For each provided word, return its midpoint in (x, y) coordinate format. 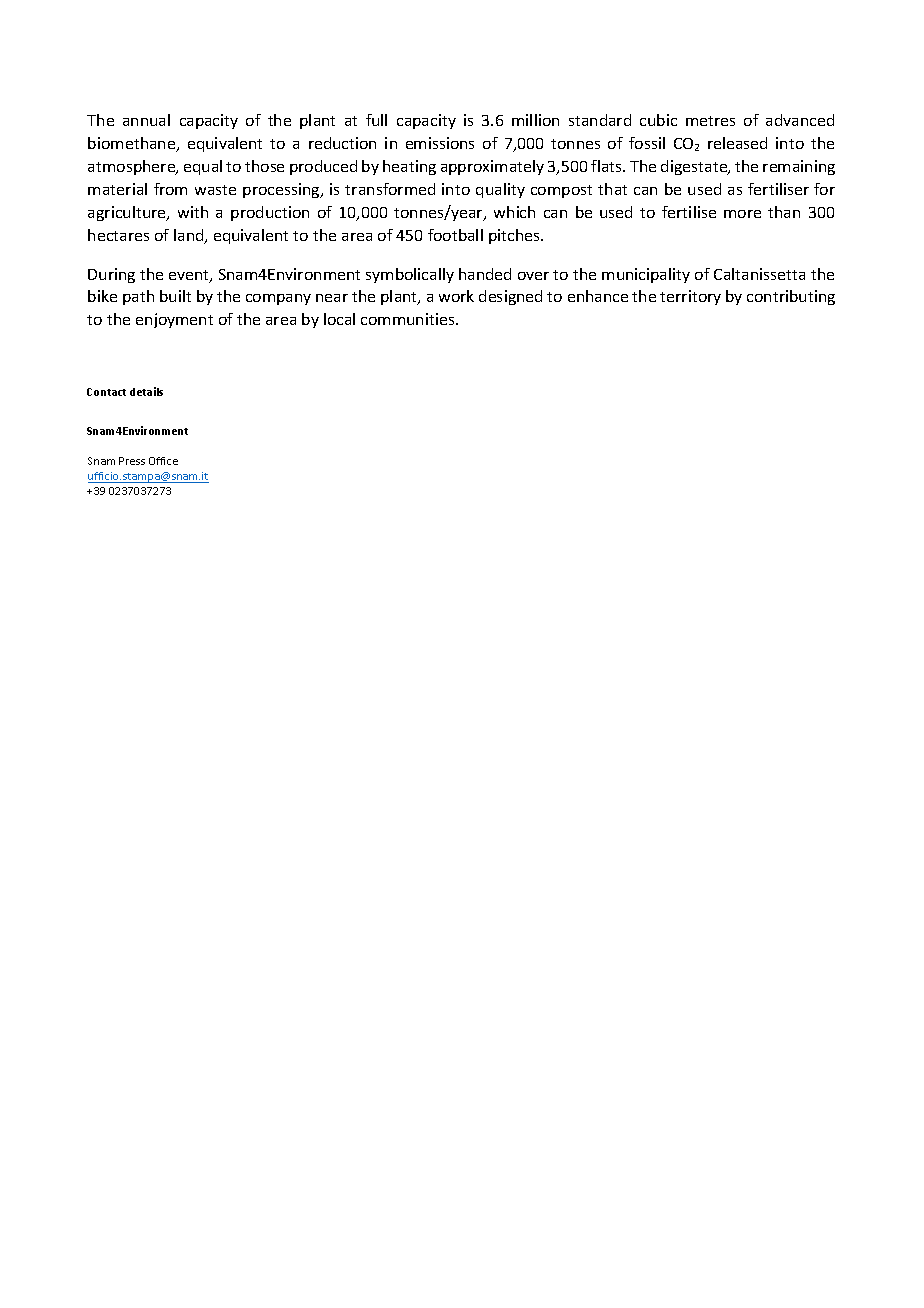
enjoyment (174, 320)
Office (163, 461)
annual (146, 120)
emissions (440, 143)
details (146, 391)
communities (409, 319)
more (742, 214)
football (455, 235)
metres (710, 121)
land (190, 236)
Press (132, 461)
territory (690, 297)
